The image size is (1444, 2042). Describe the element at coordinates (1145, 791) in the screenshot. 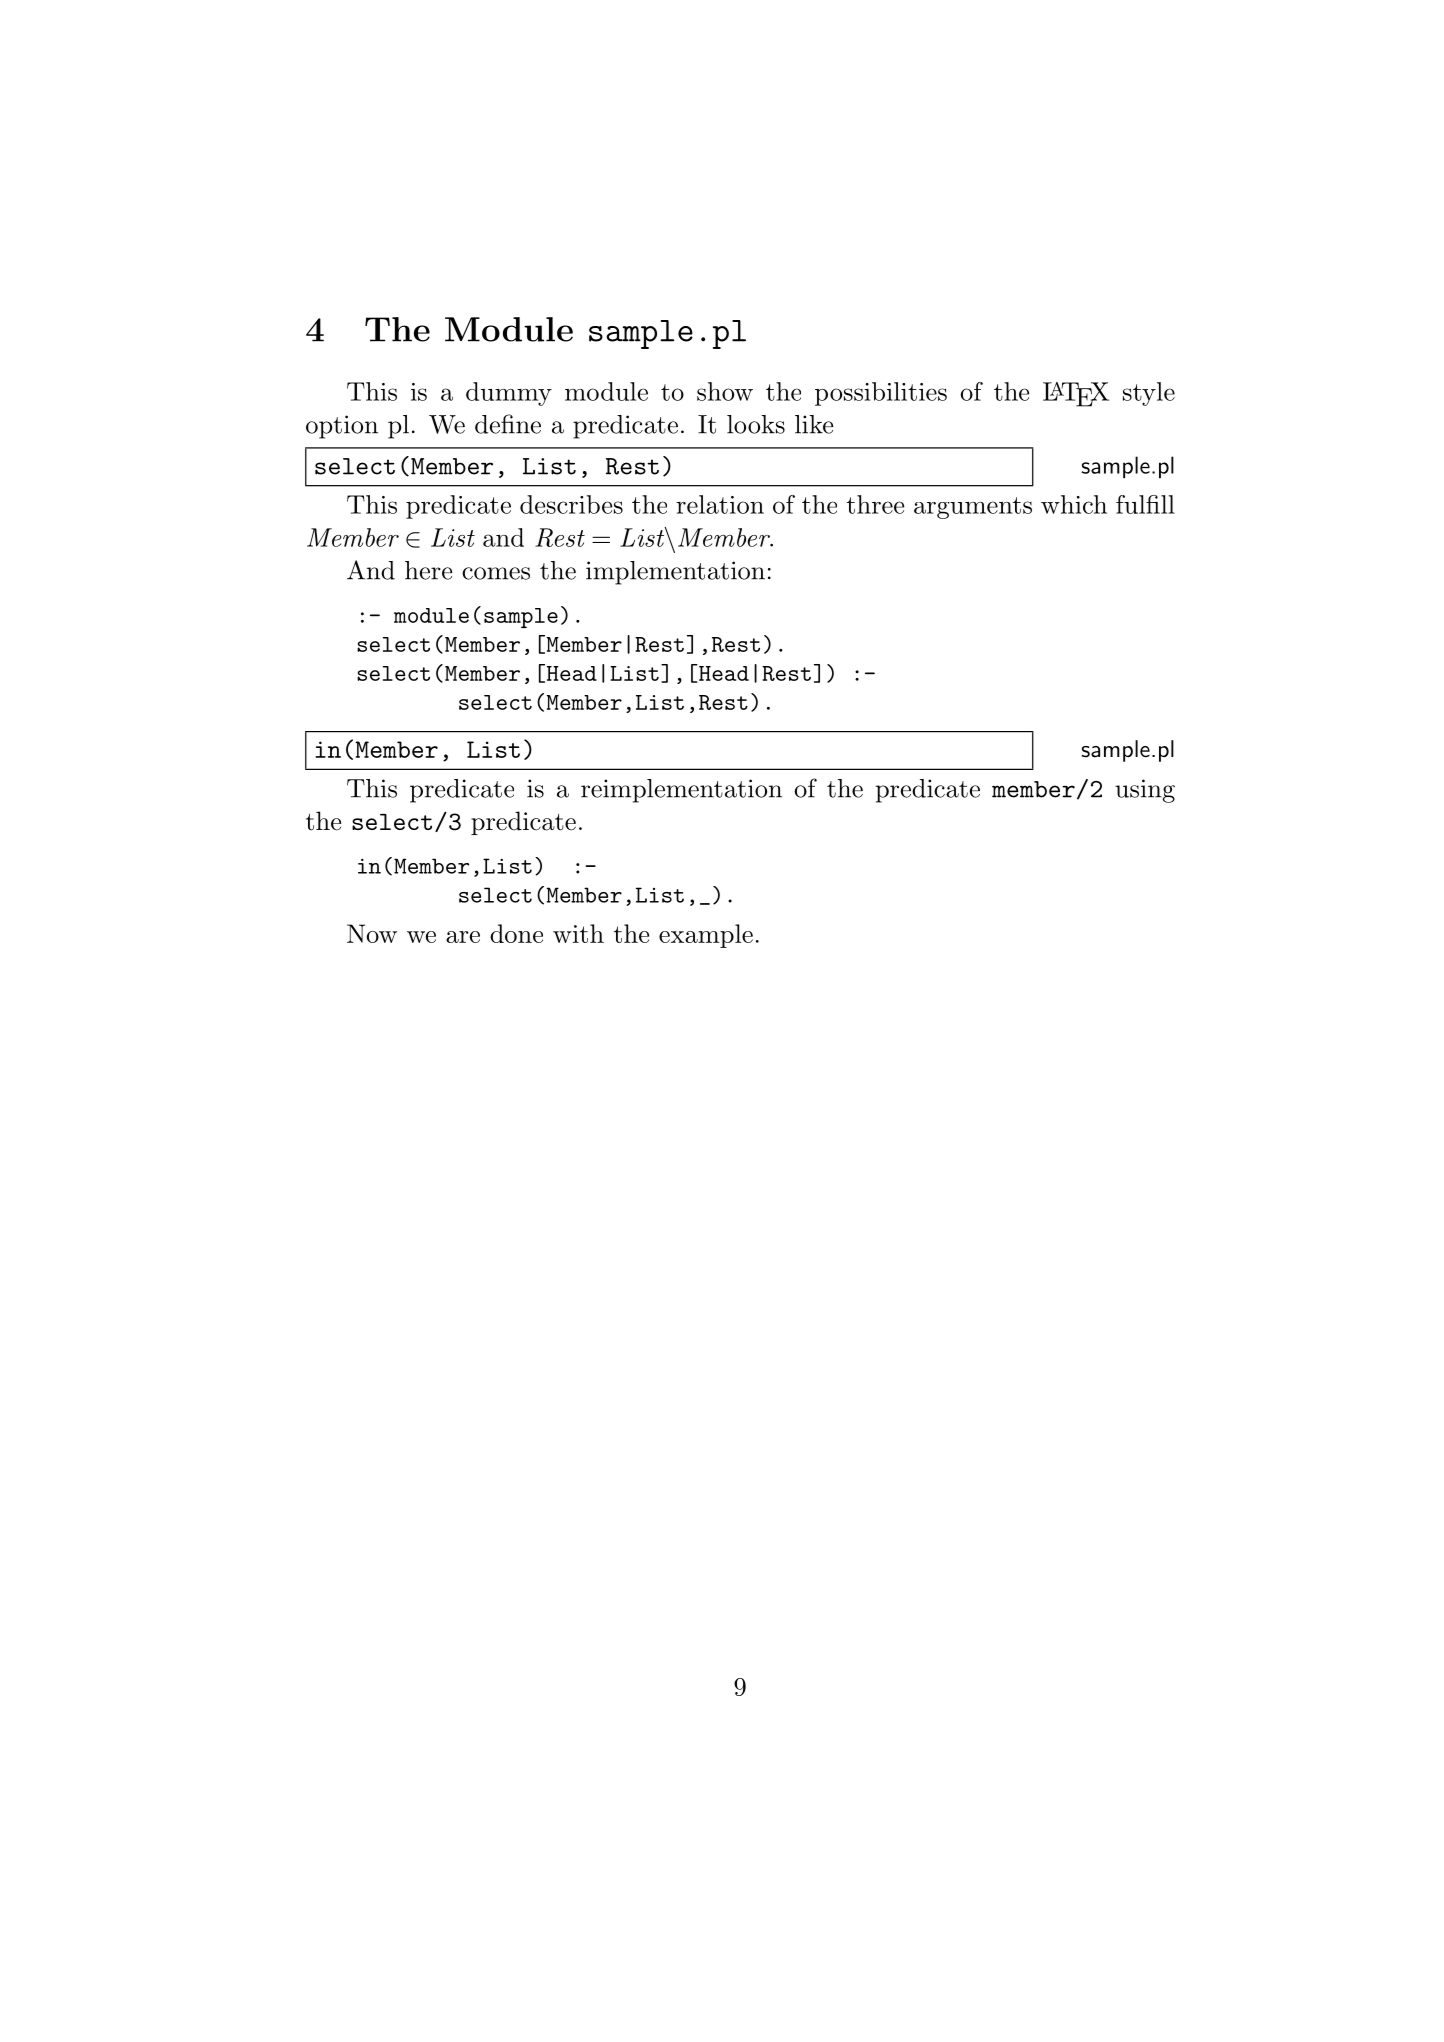

I see `using` at that location.
